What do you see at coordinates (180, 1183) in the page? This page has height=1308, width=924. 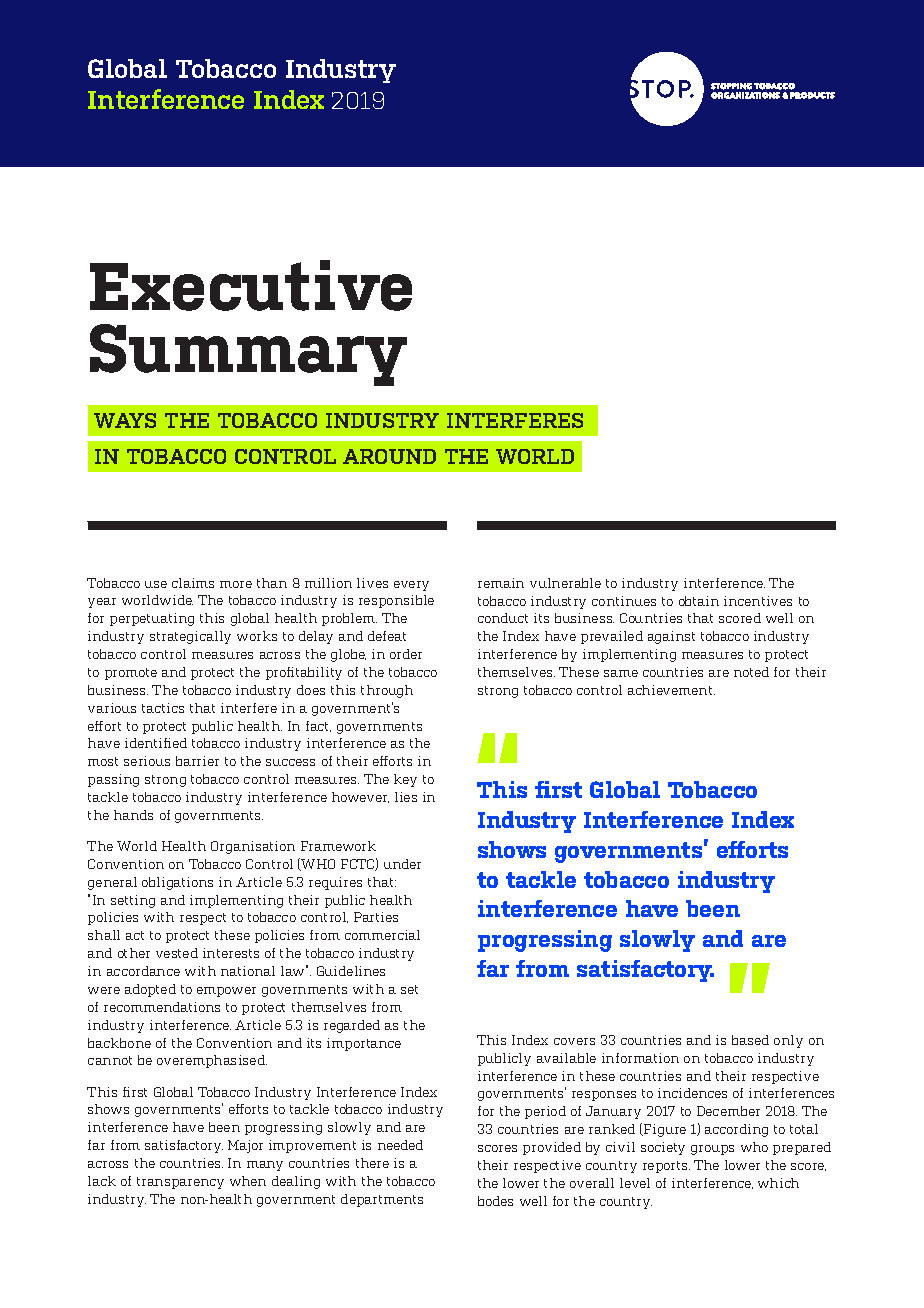 I see `transparency` at bounding box center [180, 1183].
